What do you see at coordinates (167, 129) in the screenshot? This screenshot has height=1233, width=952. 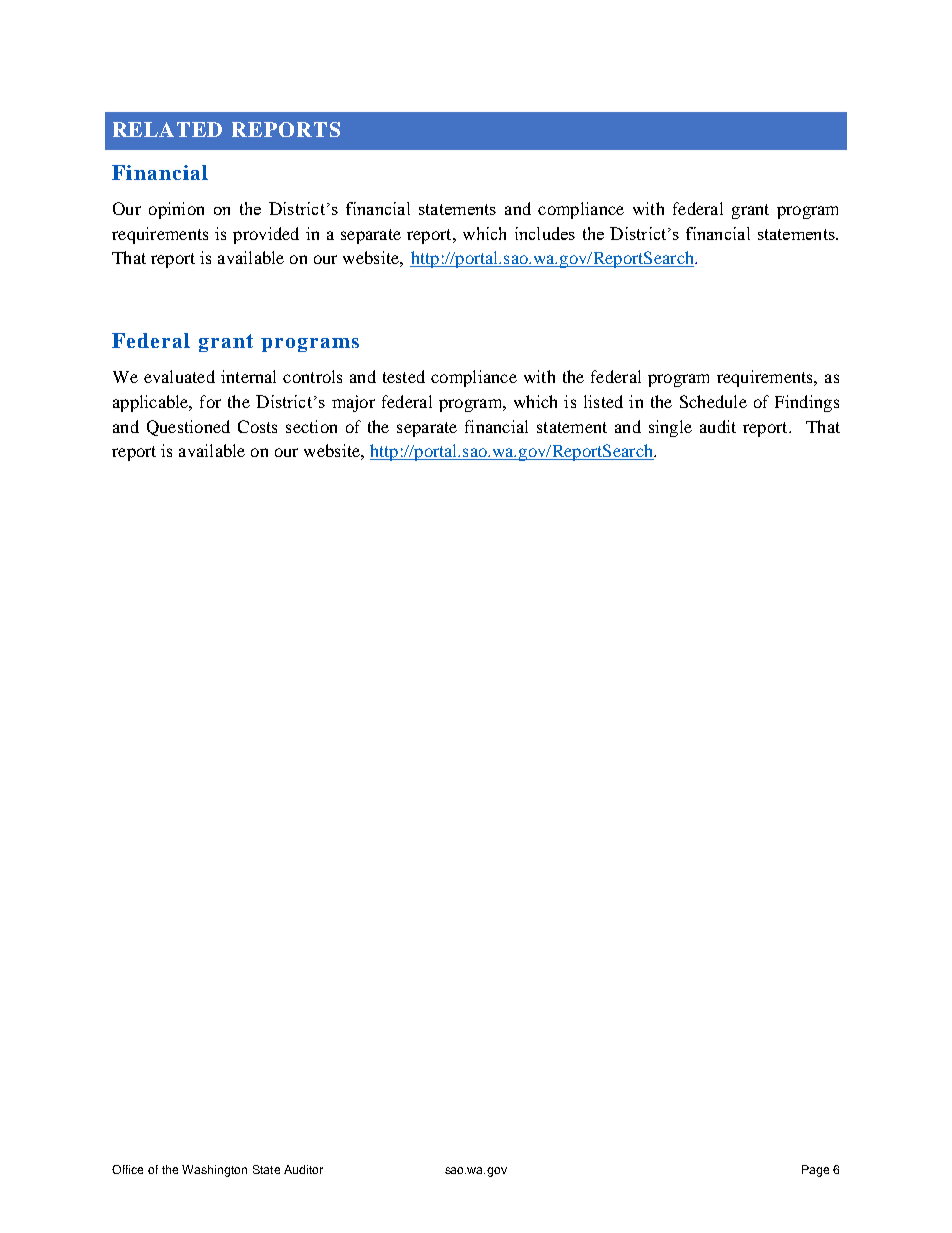 I see `RELATED` at bounding box center [167, 129].
